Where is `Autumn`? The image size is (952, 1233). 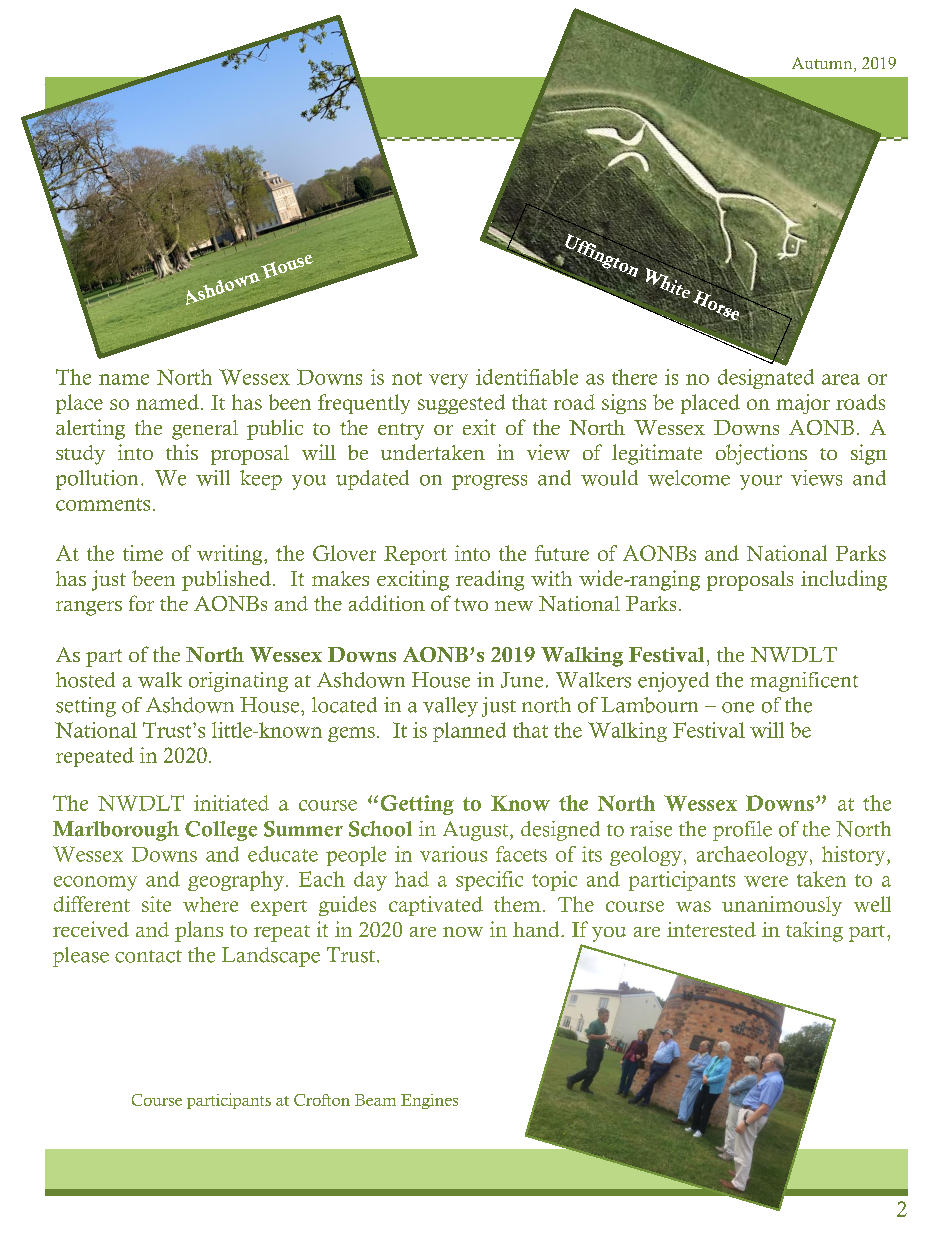 Autumn is located at coordinates (823, 64).
